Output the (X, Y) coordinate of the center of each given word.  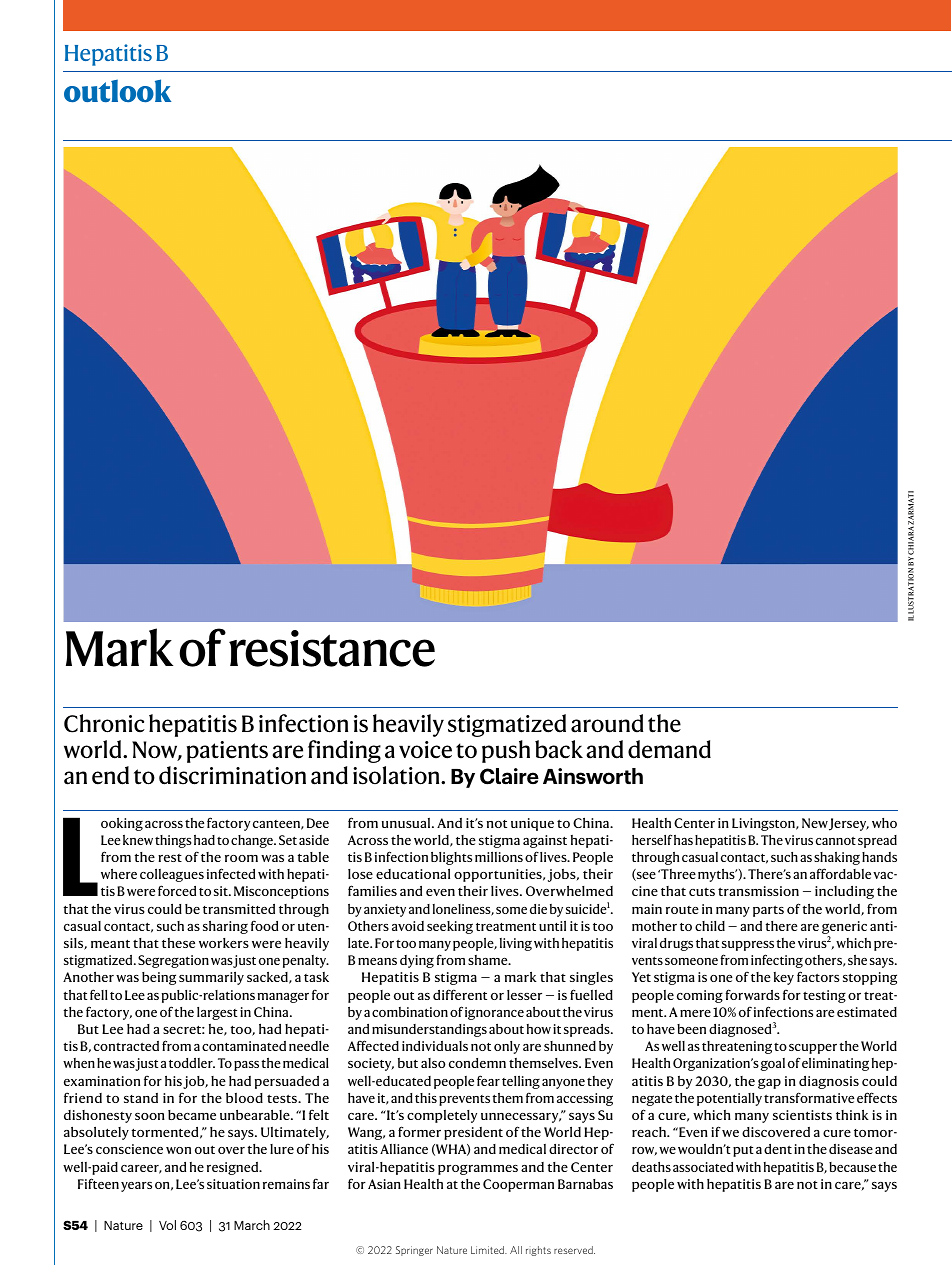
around (607, 723)
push (506, 751)
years (136, 1187)
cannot (836, 841)
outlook (117, 91)
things (173, 841)
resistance (332, 648)
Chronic (104, 723)
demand (669, 749)
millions (499, 857)
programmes (478, 1169)
